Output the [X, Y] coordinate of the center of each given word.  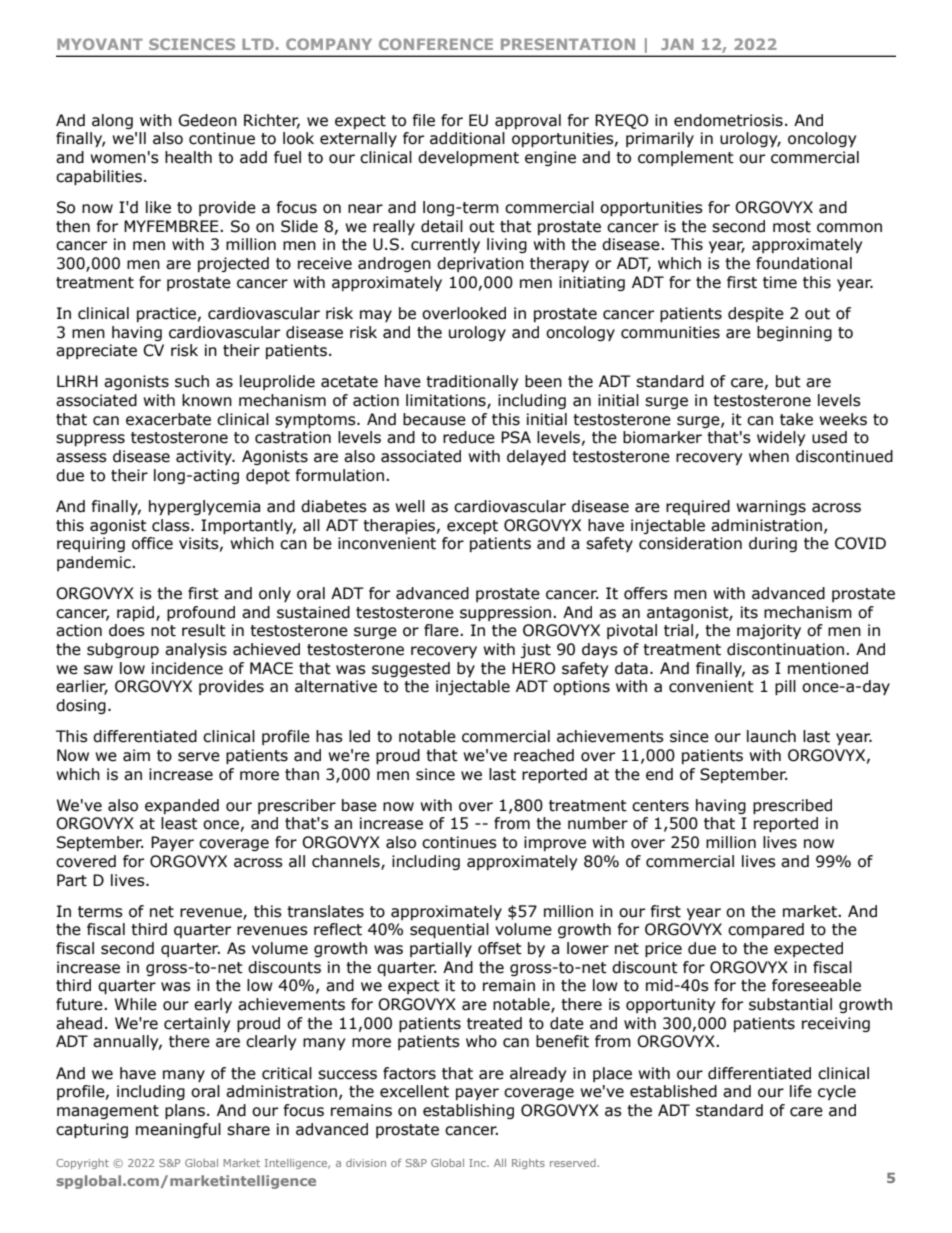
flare [442, 630]
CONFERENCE [436, 44]
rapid [137, 613]
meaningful [178, 1130]
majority [769, 631]
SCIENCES [192, 44]
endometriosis [728, 120]
